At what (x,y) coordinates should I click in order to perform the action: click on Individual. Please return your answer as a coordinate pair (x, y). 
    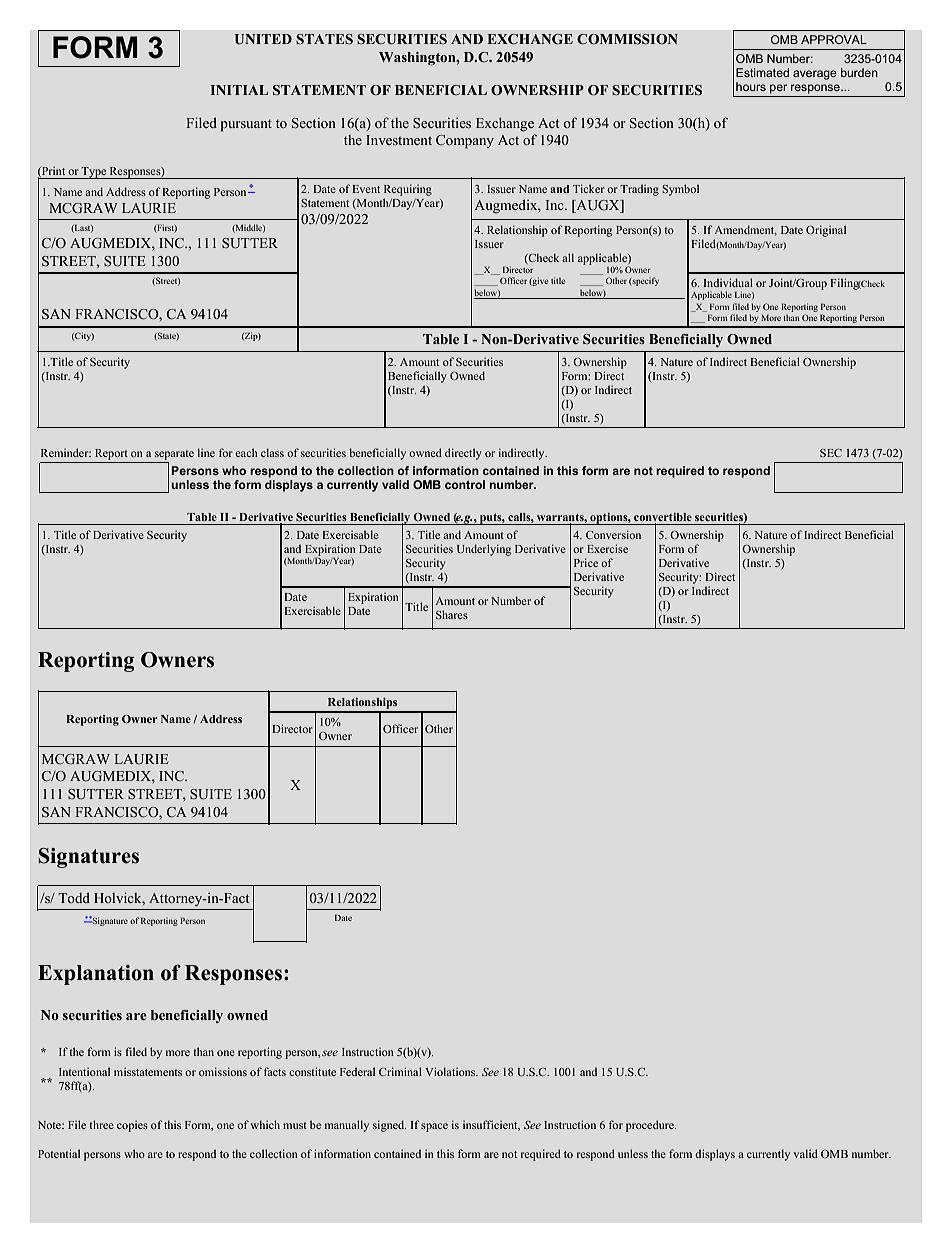
    Looking at the image, I should click on (728, 282).
